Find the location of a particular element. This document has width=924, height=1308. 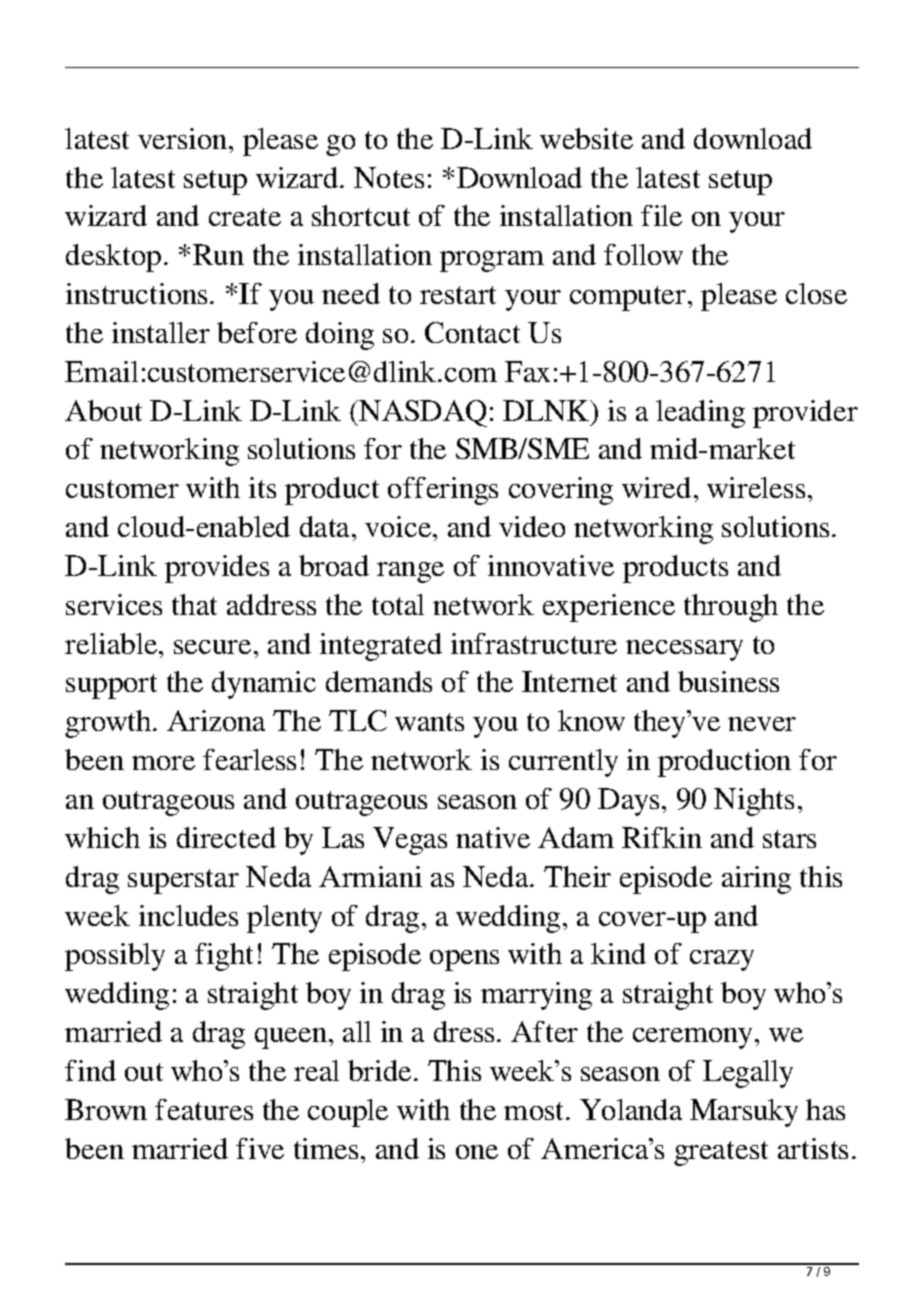

offerings is located at coordinates (443, 491).
